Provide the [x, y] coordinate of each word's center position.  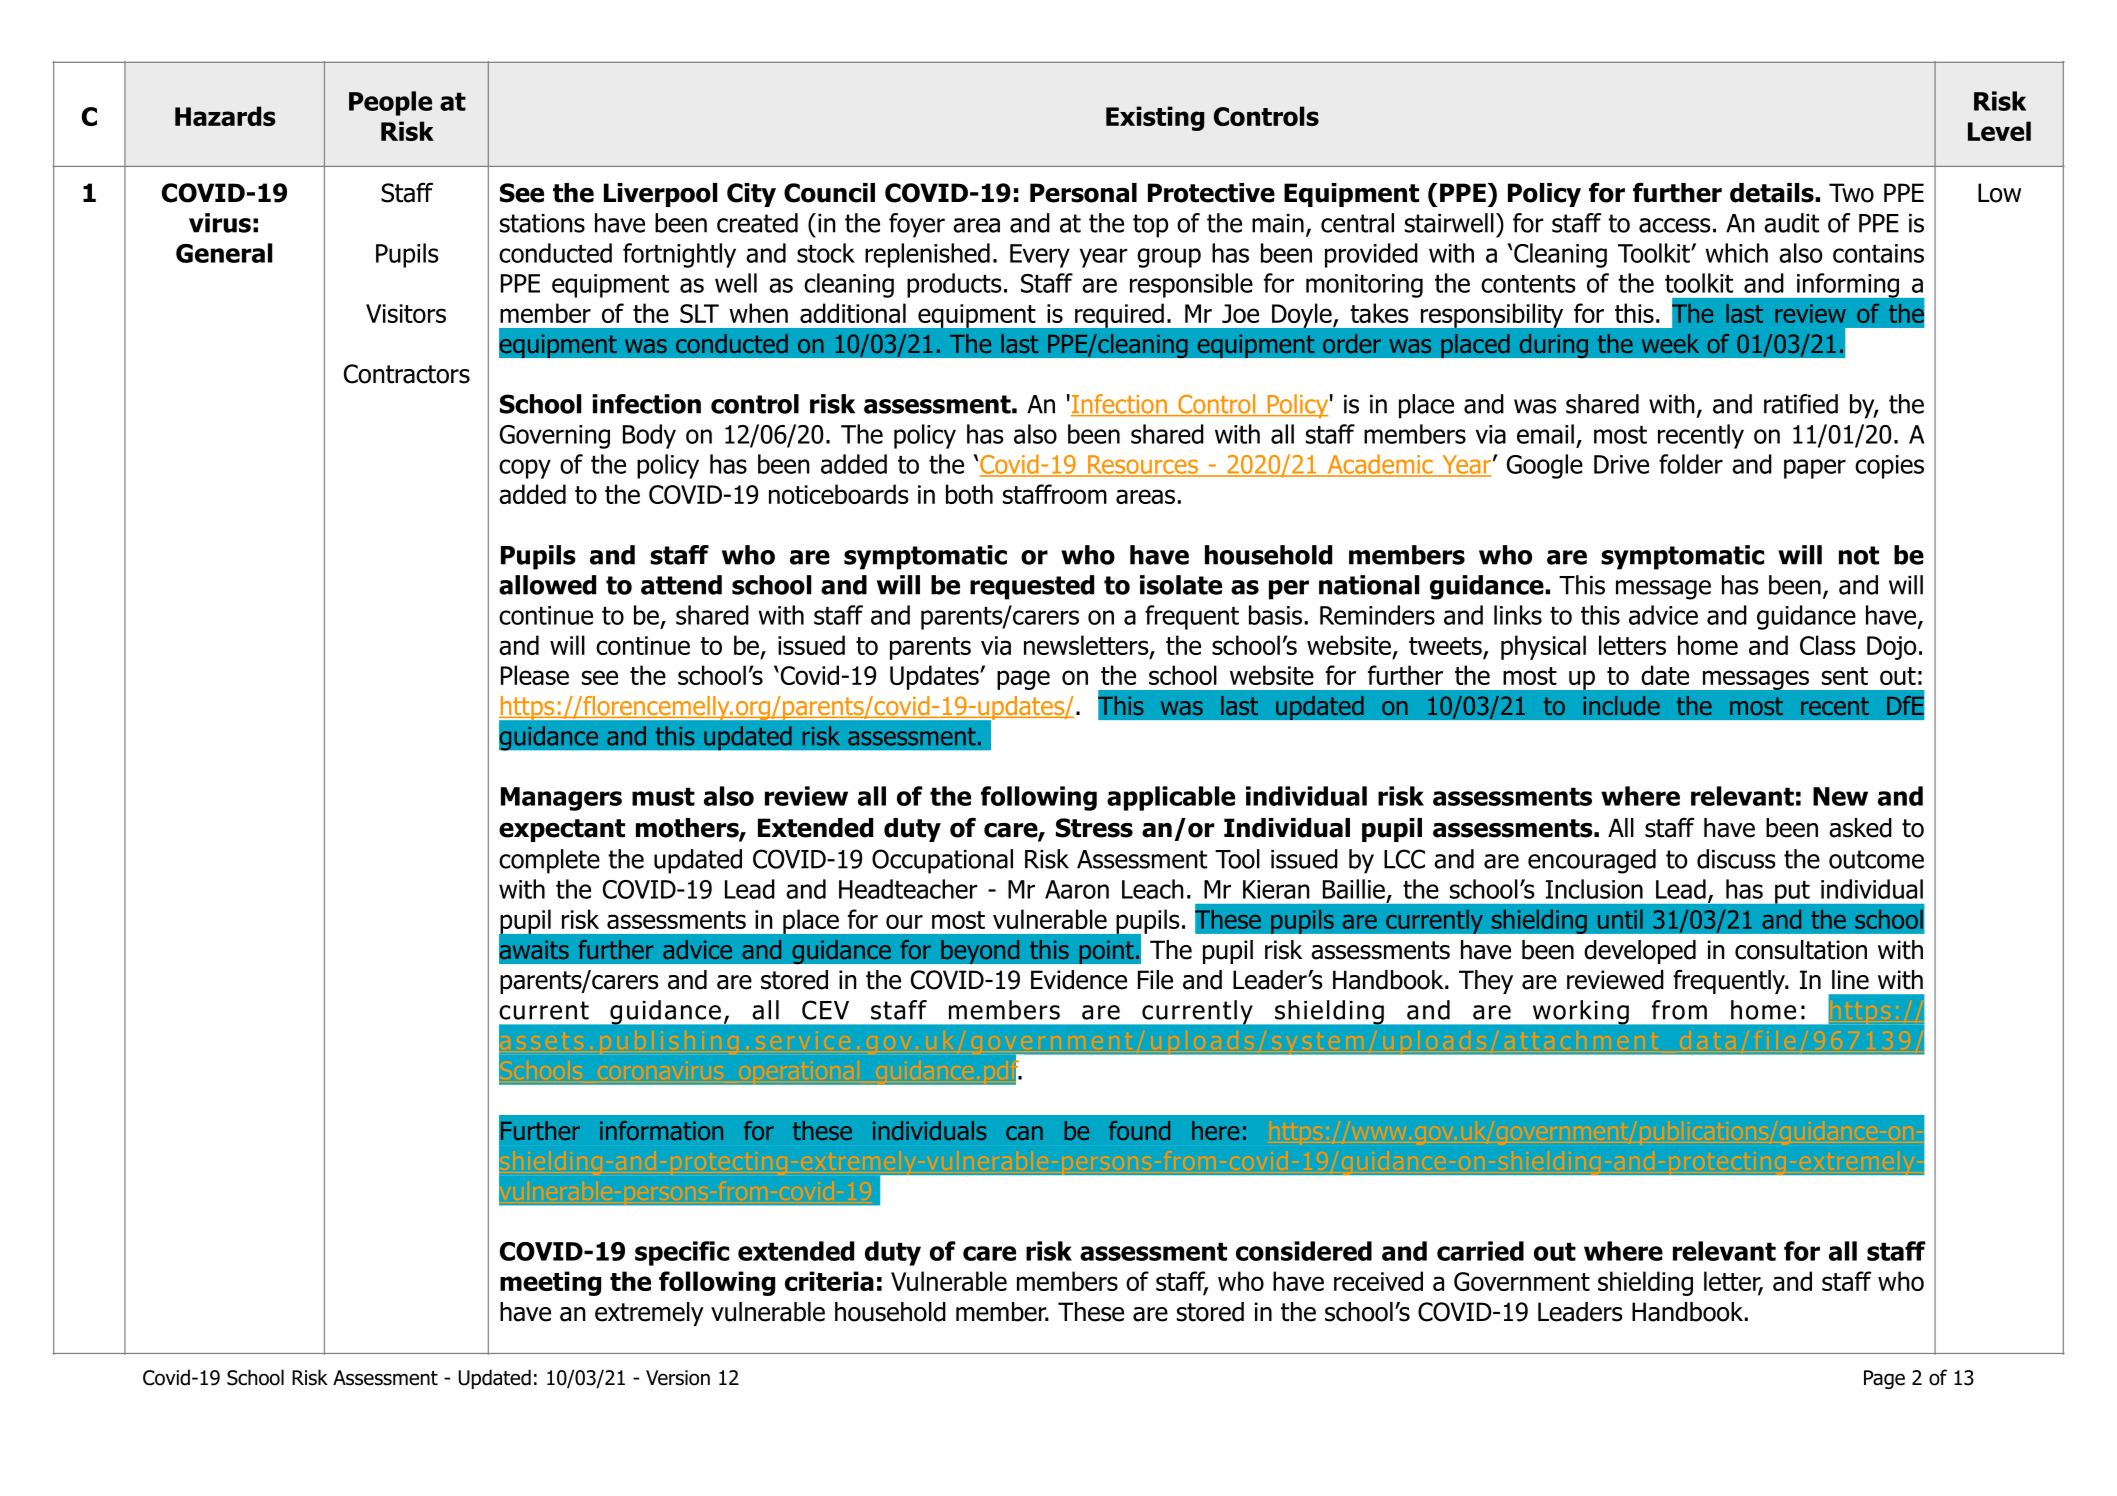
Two [1851, 193]
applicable [1171, 798]
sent [1845, 676]
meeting [550, 1283]
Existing [1155, 118]
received [1378, 1281]
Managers [561, 799]
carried [1480, 1251]
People [390, 103]
